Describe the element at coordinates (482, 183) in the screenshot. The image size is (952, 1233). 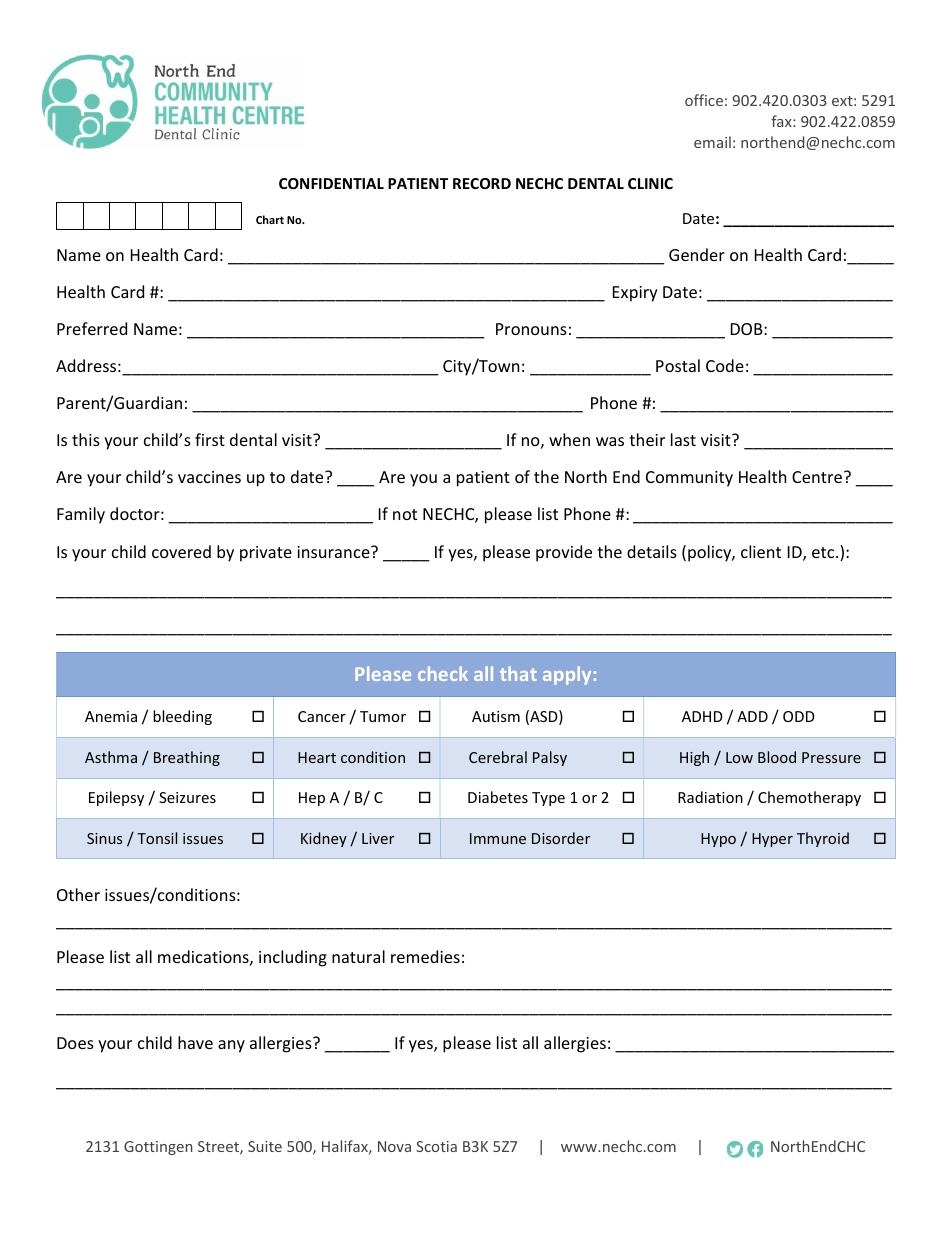
I see `RECORD` at that location.
